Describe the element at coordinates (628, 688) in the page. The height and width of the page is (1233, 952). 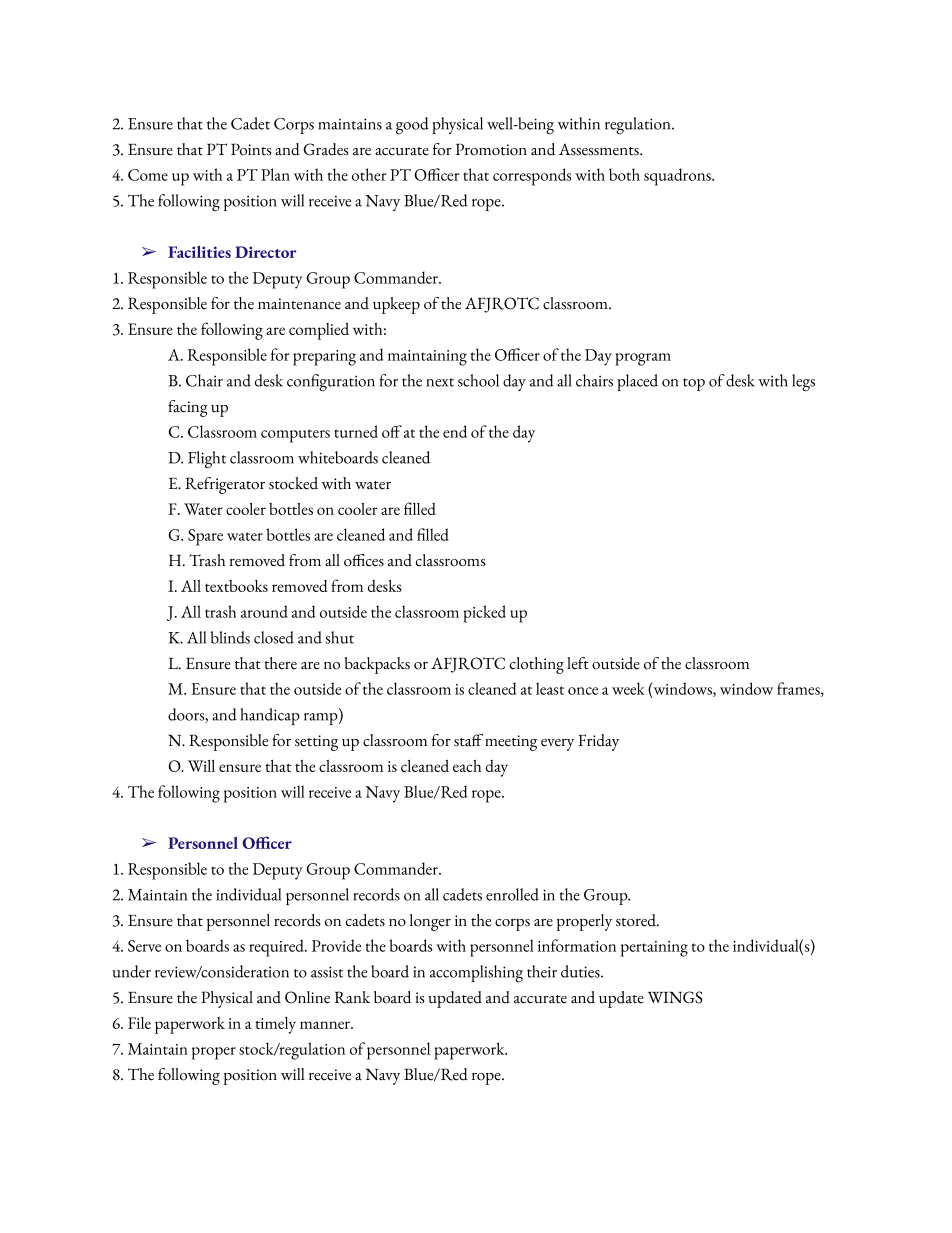
I see `week` at that location.
